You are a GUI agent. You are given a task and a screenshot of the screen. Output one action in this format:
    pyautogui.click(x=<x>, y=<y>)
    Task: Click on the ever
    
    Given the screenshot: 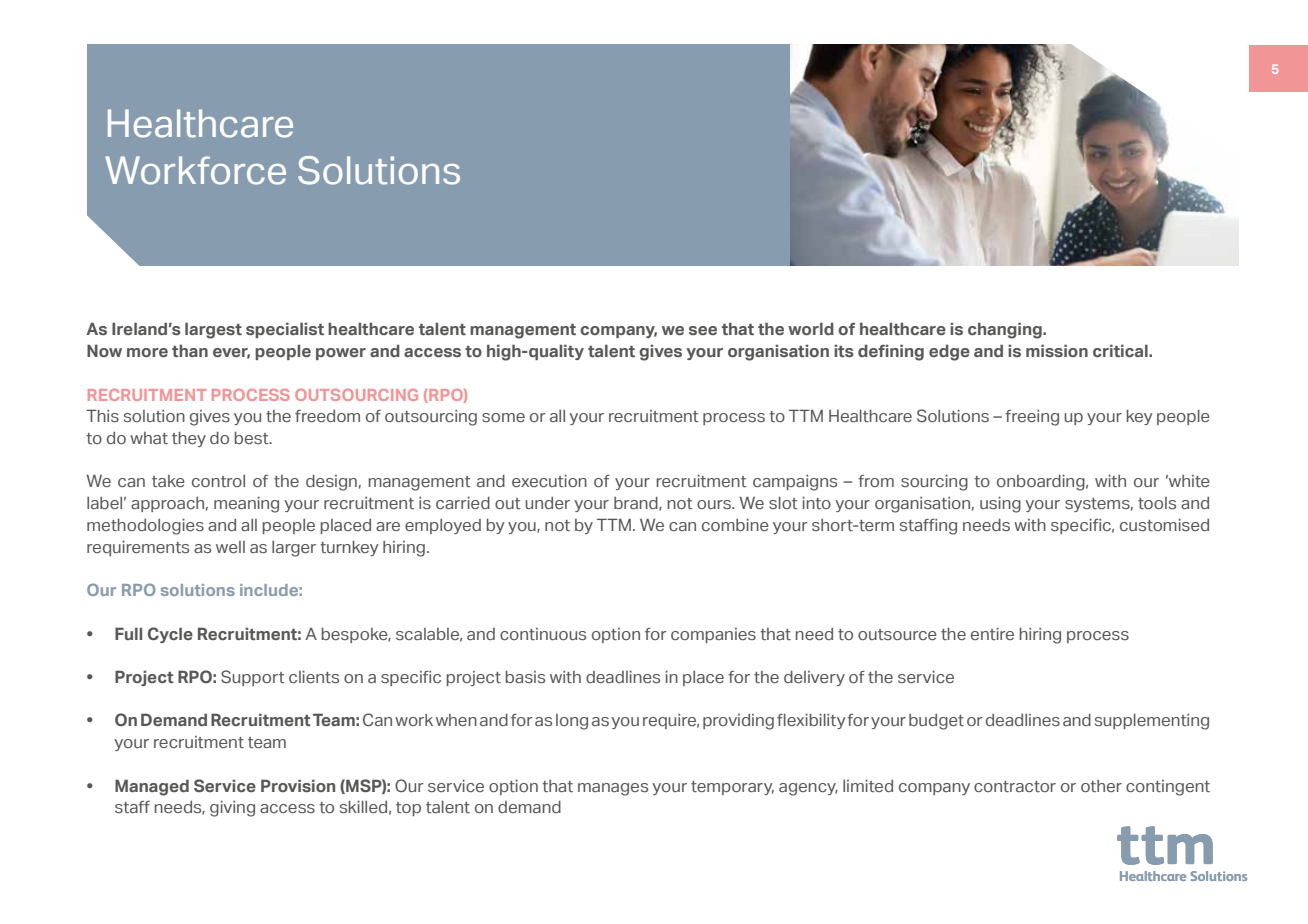 What is the action you would take?
    pyautogui.click(x=231, y=353)
